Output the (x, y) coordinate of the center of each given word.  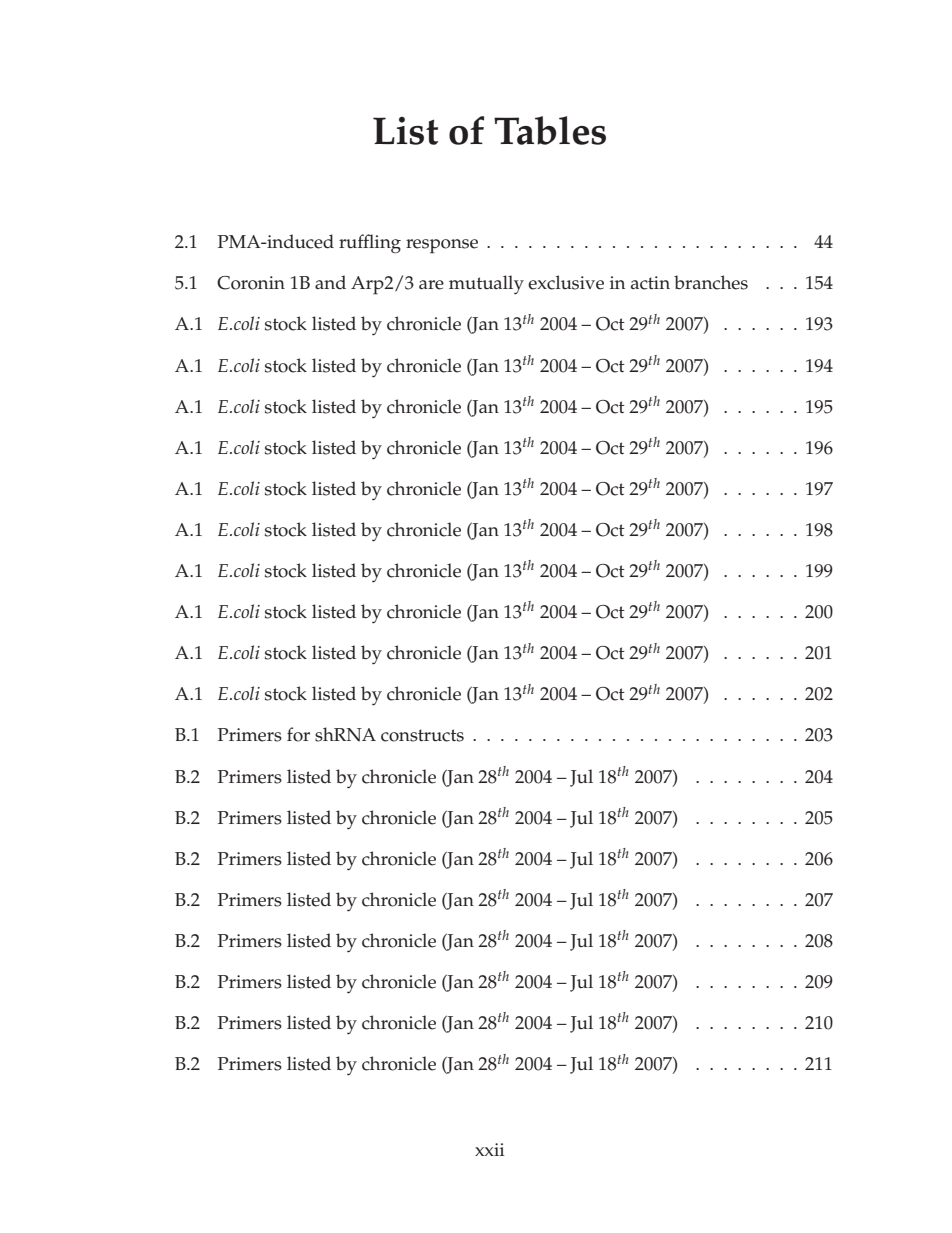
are (431, 285)
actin (650, 283)
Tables (550, 130)
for (298, 734)
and (330, 282)
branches (711, 282)
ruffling (370, 244)
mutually (486, 284)
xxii (490, 1149)
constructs (422, 735)
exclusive (566, 282)
